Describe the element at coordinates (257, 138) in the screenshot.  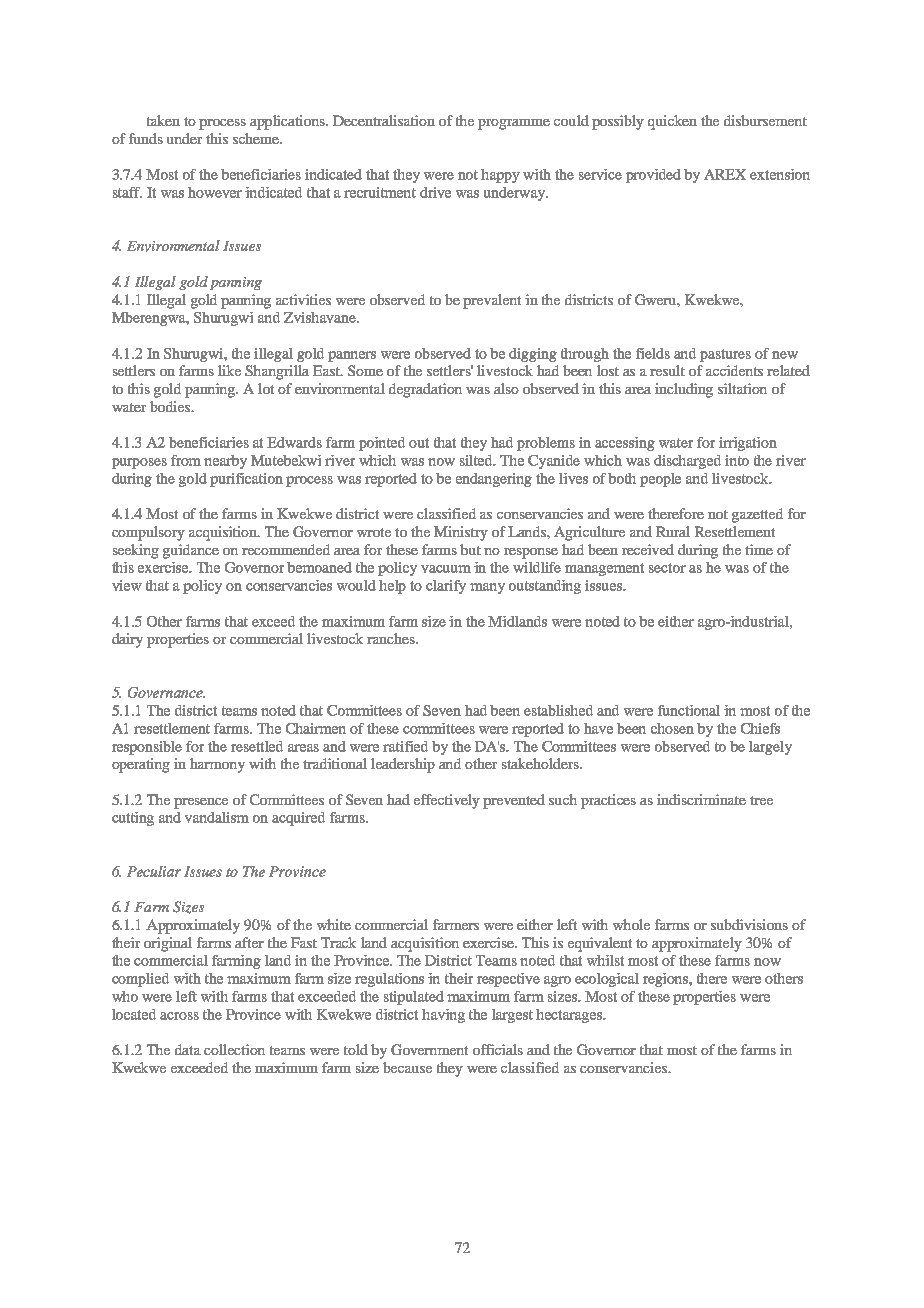
I see `scheme` at that location.
